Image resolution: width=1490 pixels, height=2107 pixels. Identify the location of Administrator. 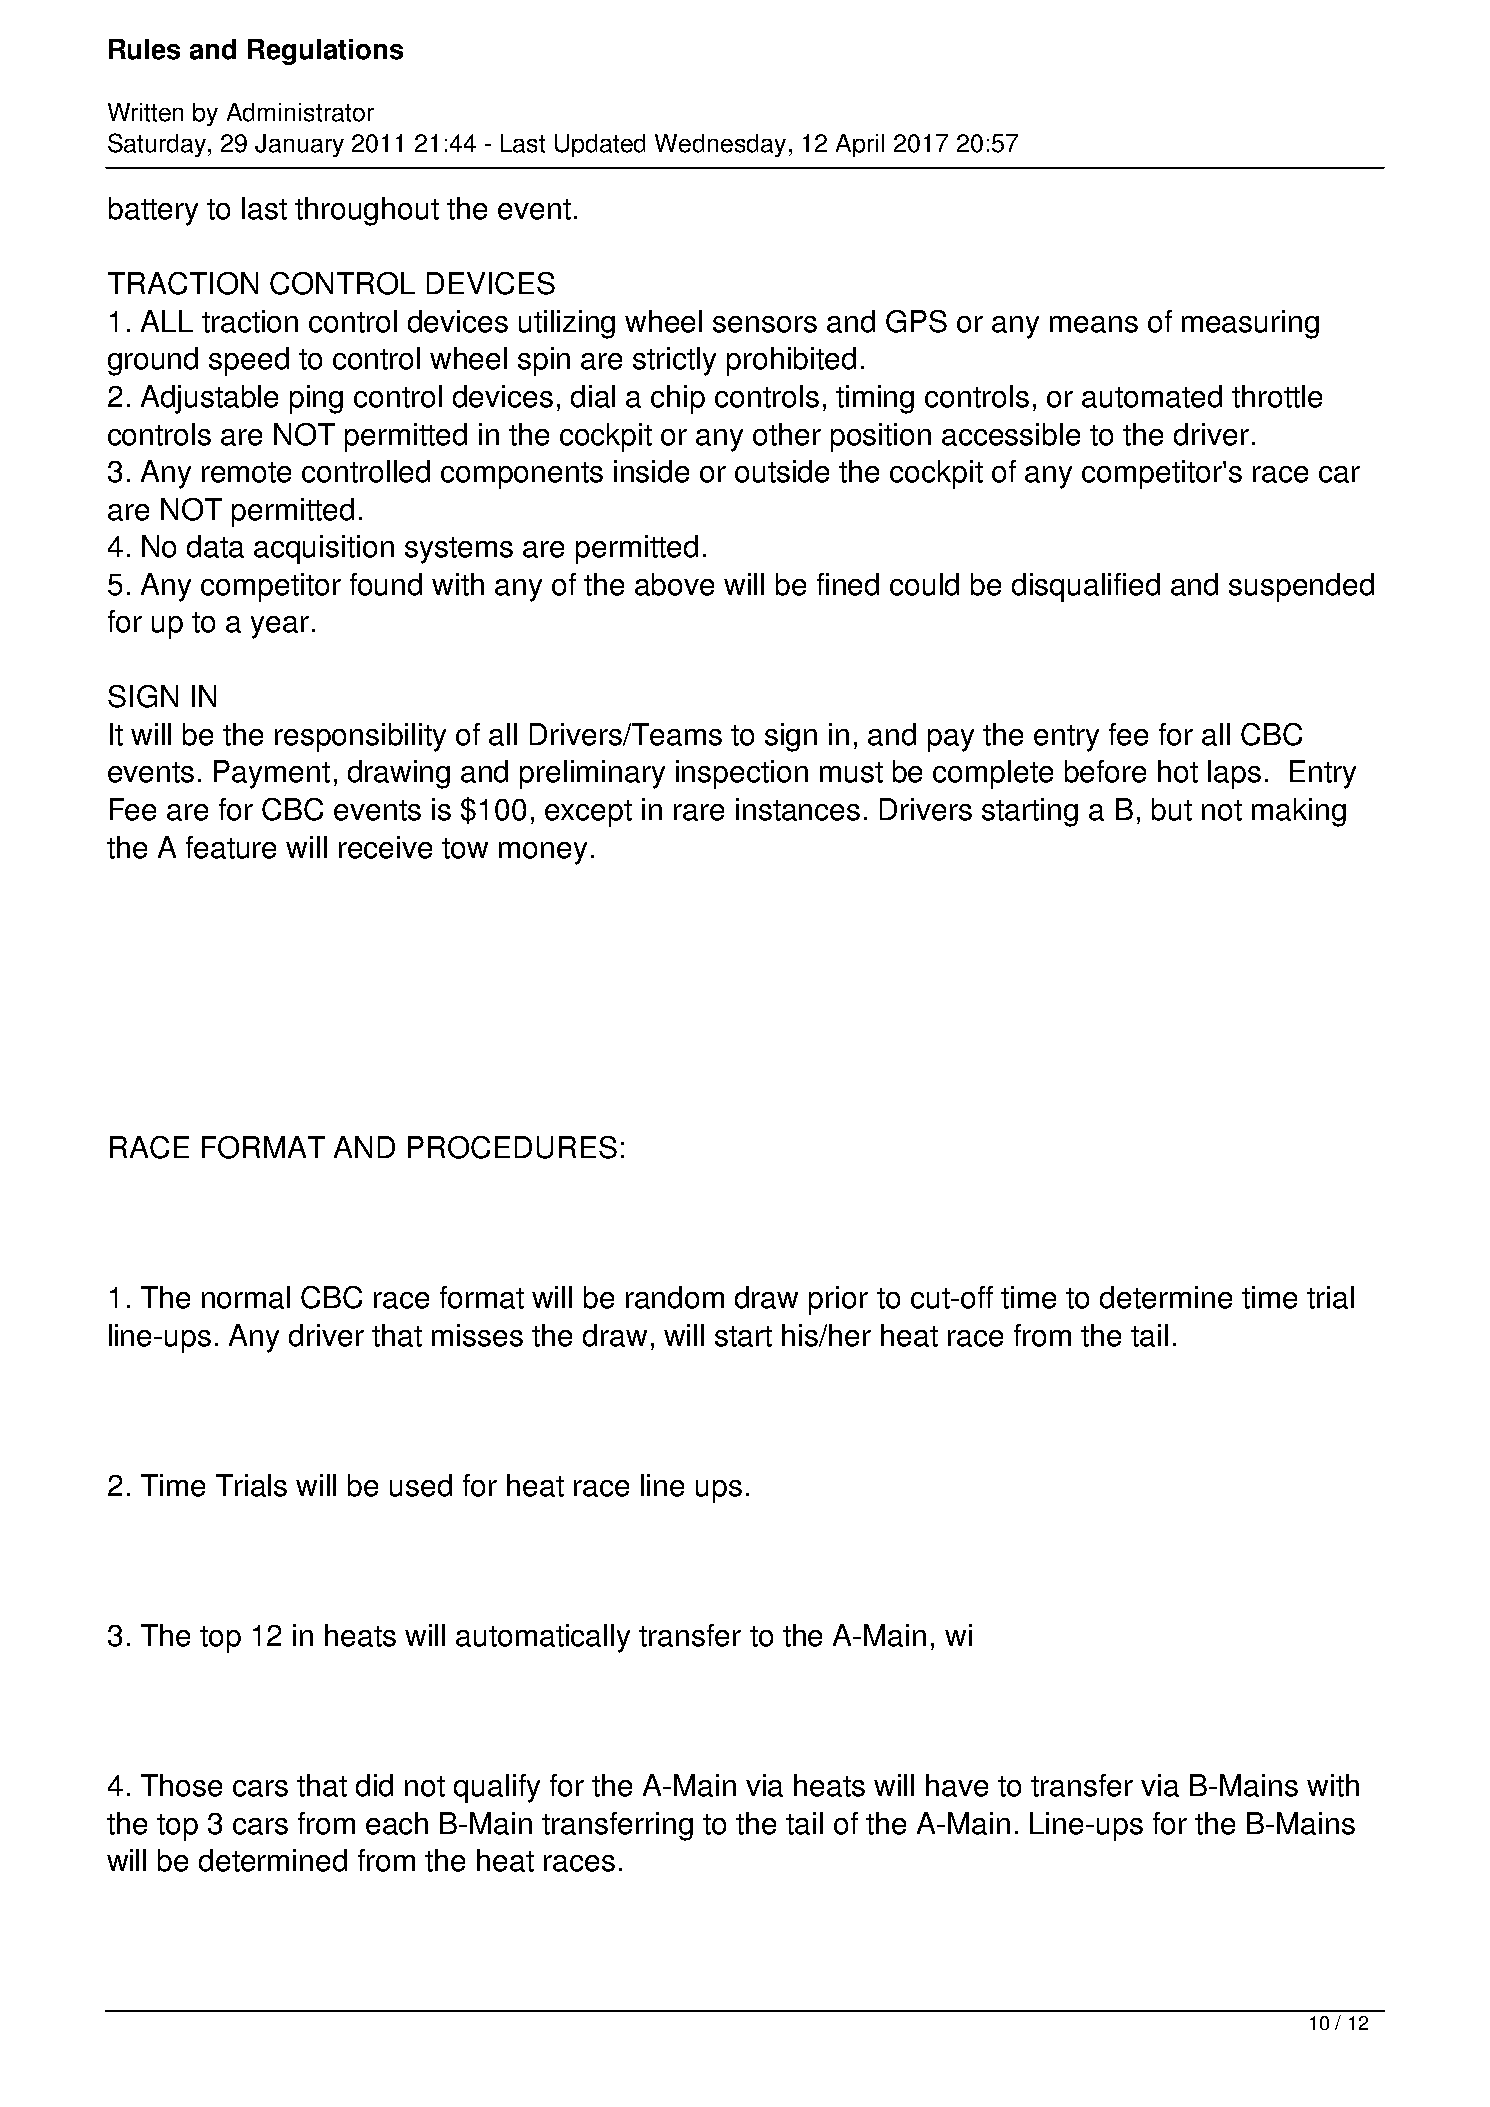
(300, 112).
